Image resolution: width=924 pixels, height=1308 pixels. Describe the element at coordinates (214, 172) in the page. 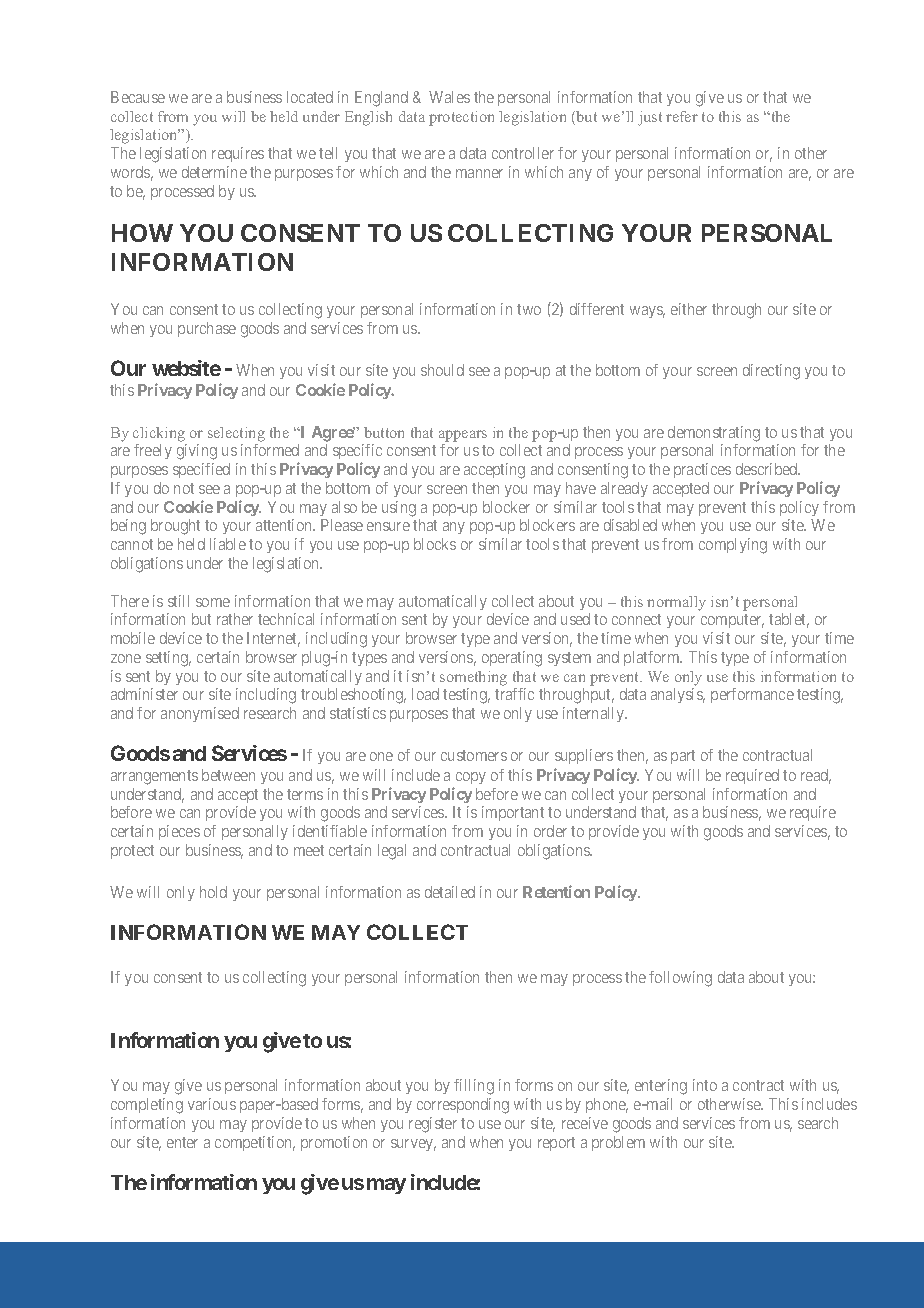

I see `determine` at that location.
